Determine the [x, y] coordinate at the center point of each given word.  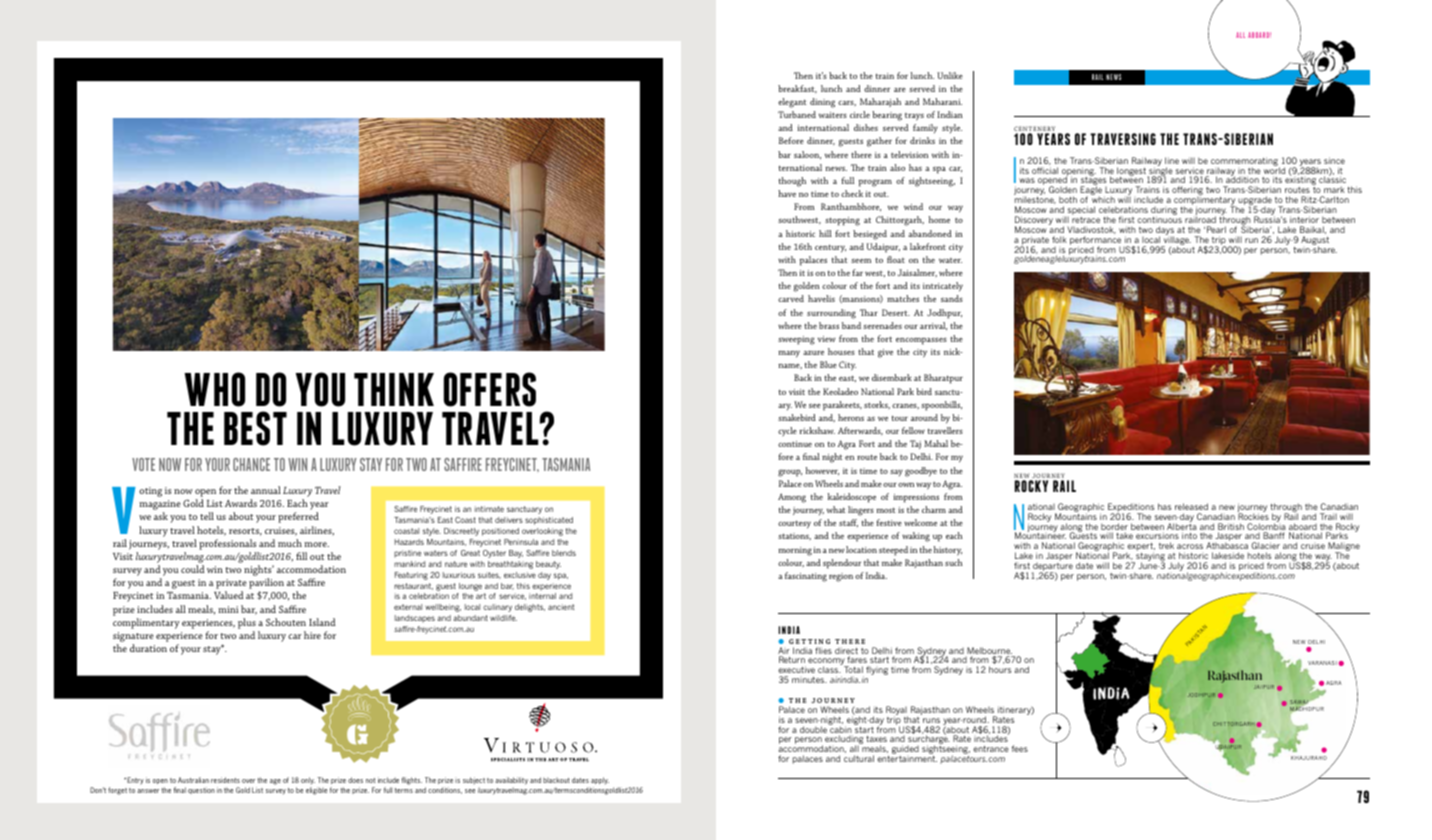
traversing [1123, 139]
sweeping [796, 340]
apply [600, 781]
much [290, 543]
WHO [214, 389]
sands [952, 298]
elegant [792, 103]
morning [795, 551]
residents [225, 780]
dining [822, 103]
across [1190, 546]
